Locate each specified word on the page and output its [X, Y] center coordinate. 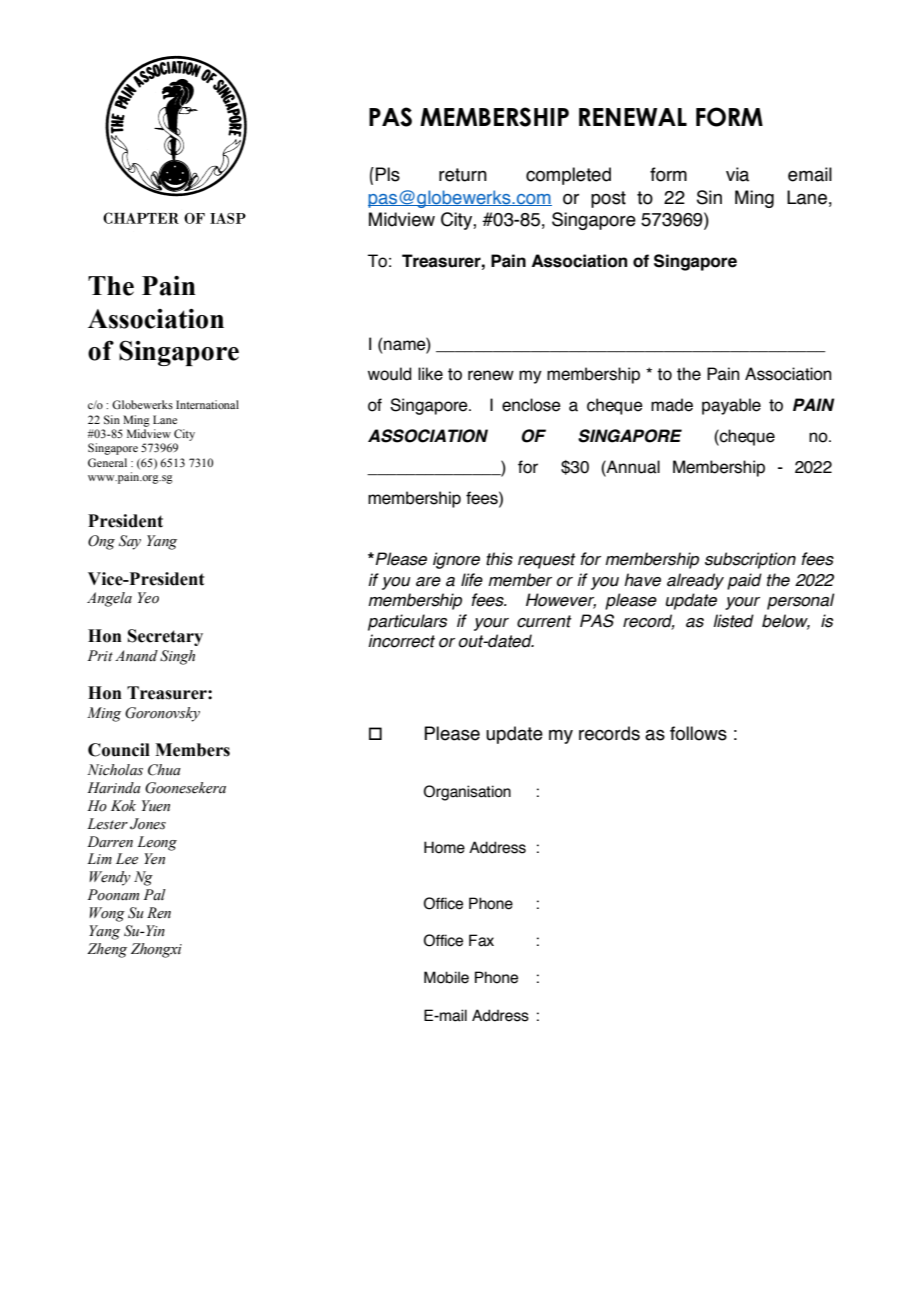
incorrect [401, 641]
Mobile [446, 977]
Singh [177, 657]
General [107, 462]
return [463, 175]
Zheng [107, 950]
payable [731, 406]
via [737, 174]
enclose [531, 405]
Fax [481, 940]
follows [698, 733]
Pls [387, 174]
